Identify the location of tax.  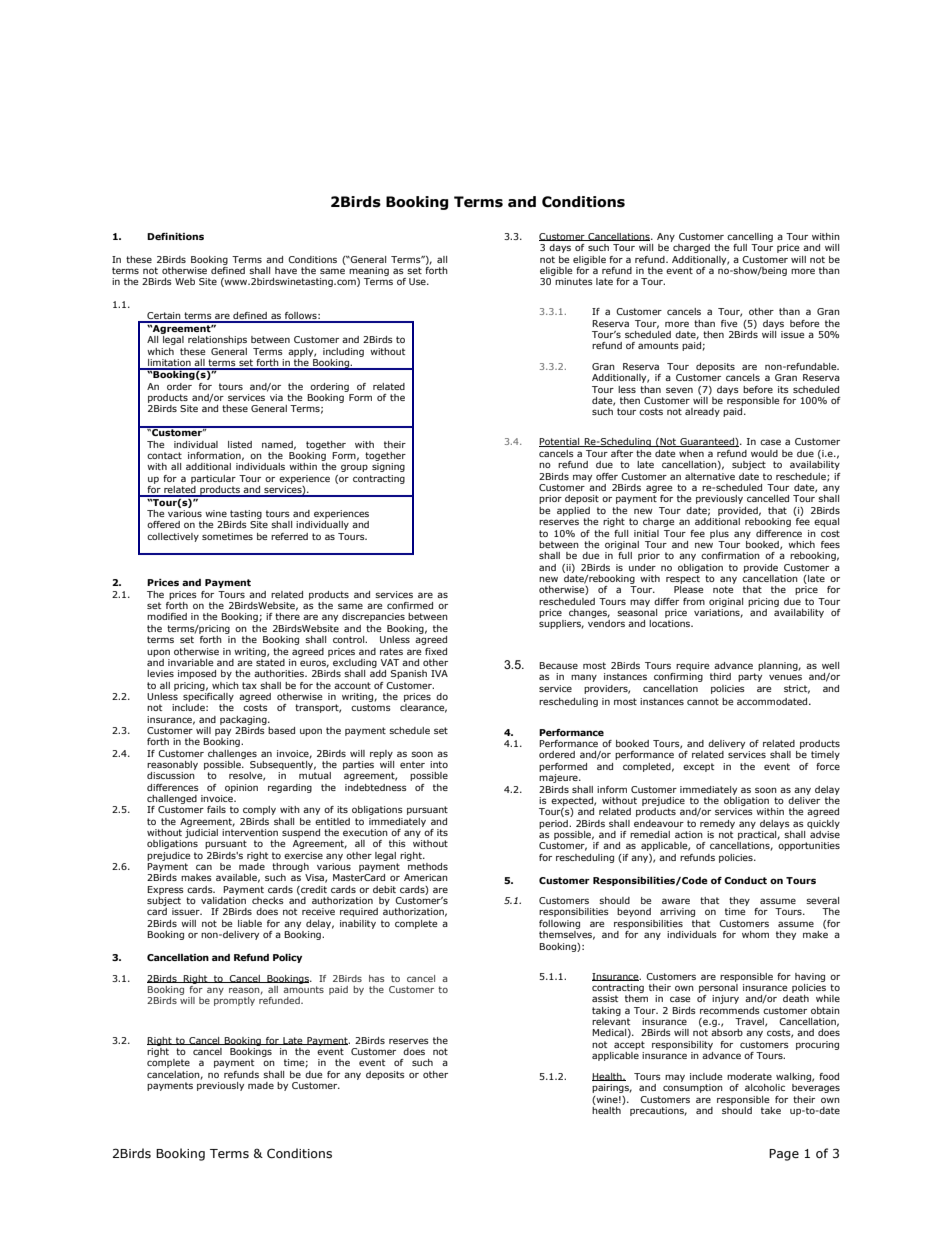
(249, 685).
